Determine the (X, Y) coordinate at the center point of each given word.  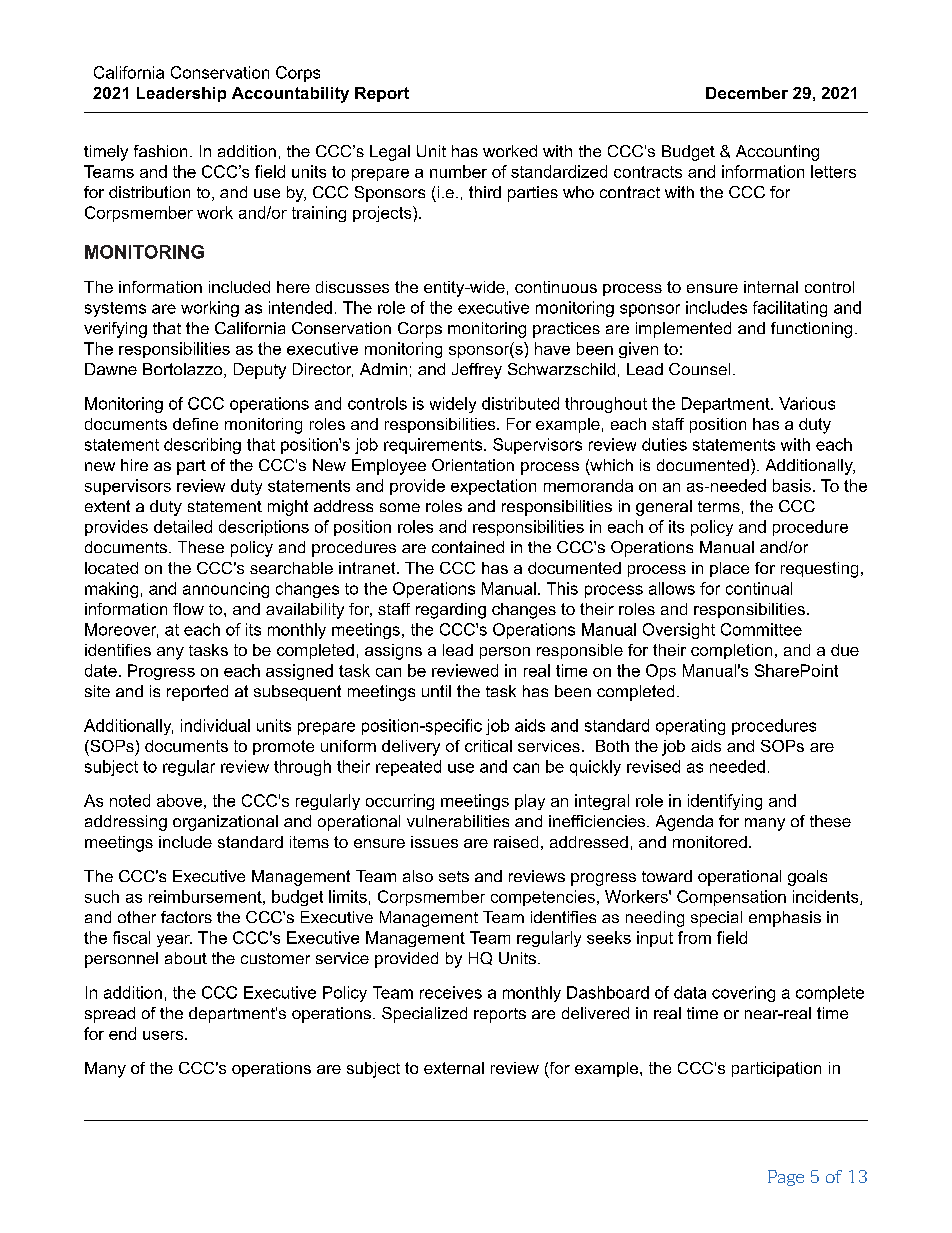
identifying (725, 802)
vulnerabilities (458, 821)
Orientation (473, 465)
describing (202, 446)
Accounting (777, 153)
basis (792, 485)
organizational (225, 823)
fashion (160, 151)
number (458, 171)
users (164, 1035)
